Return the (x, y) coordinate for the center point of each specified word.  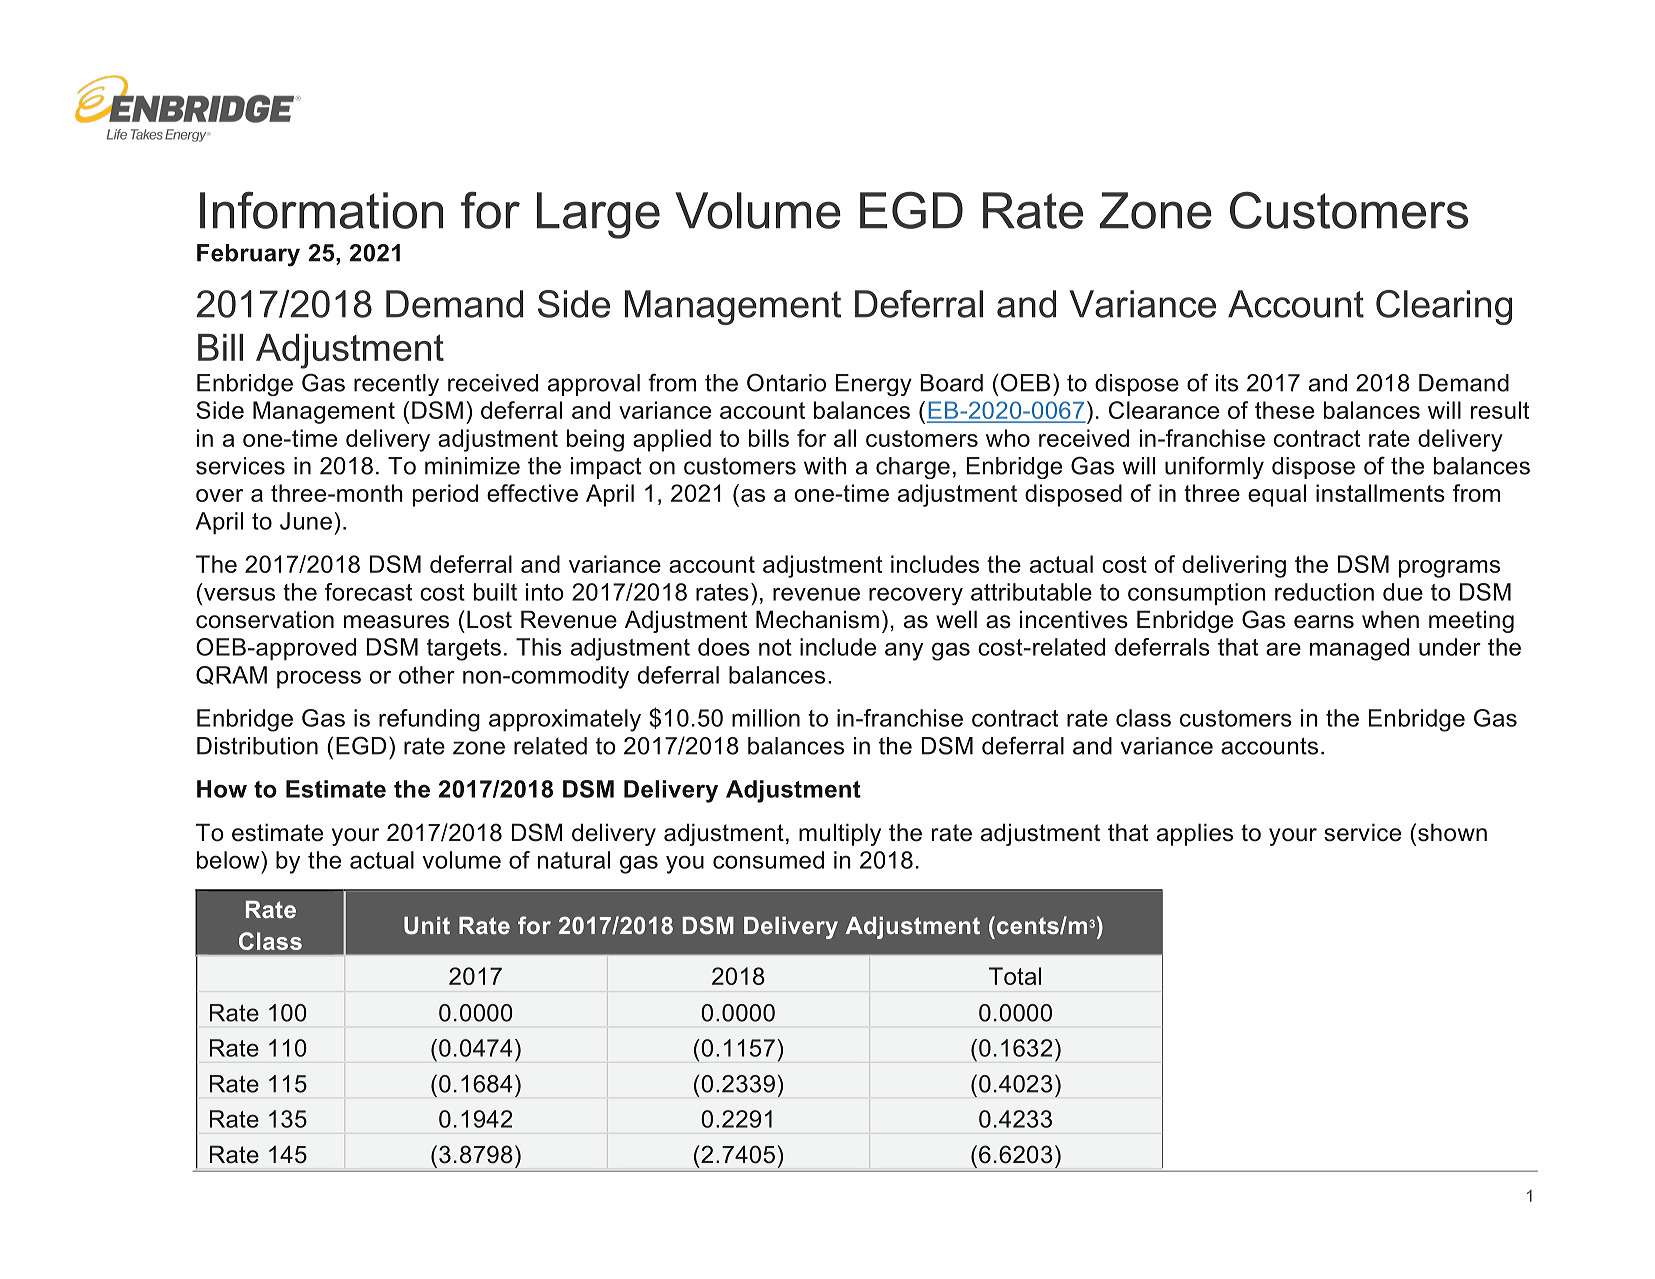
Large (598, 215)
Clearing (1444, 307)
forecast (368, 592)
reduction (1324, 592)
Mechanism (817, 619)
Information (321, 210)
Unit (427, 925)
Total (1015, 976)
